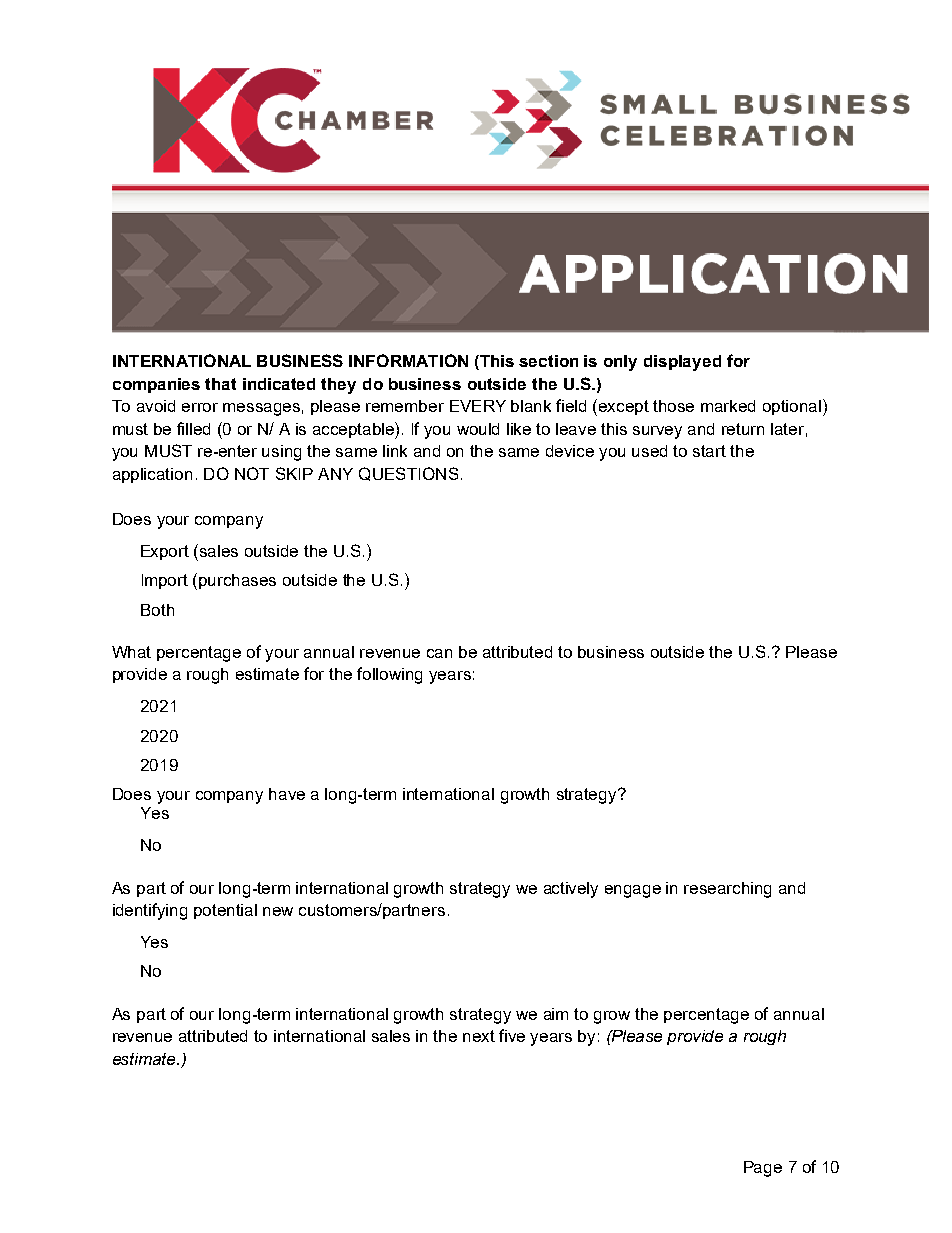 The height and width of the screenshot is (1233, 952). Describe the element at coordinates (478, 406) in the screenshot. I see `EVERY` at that location.
